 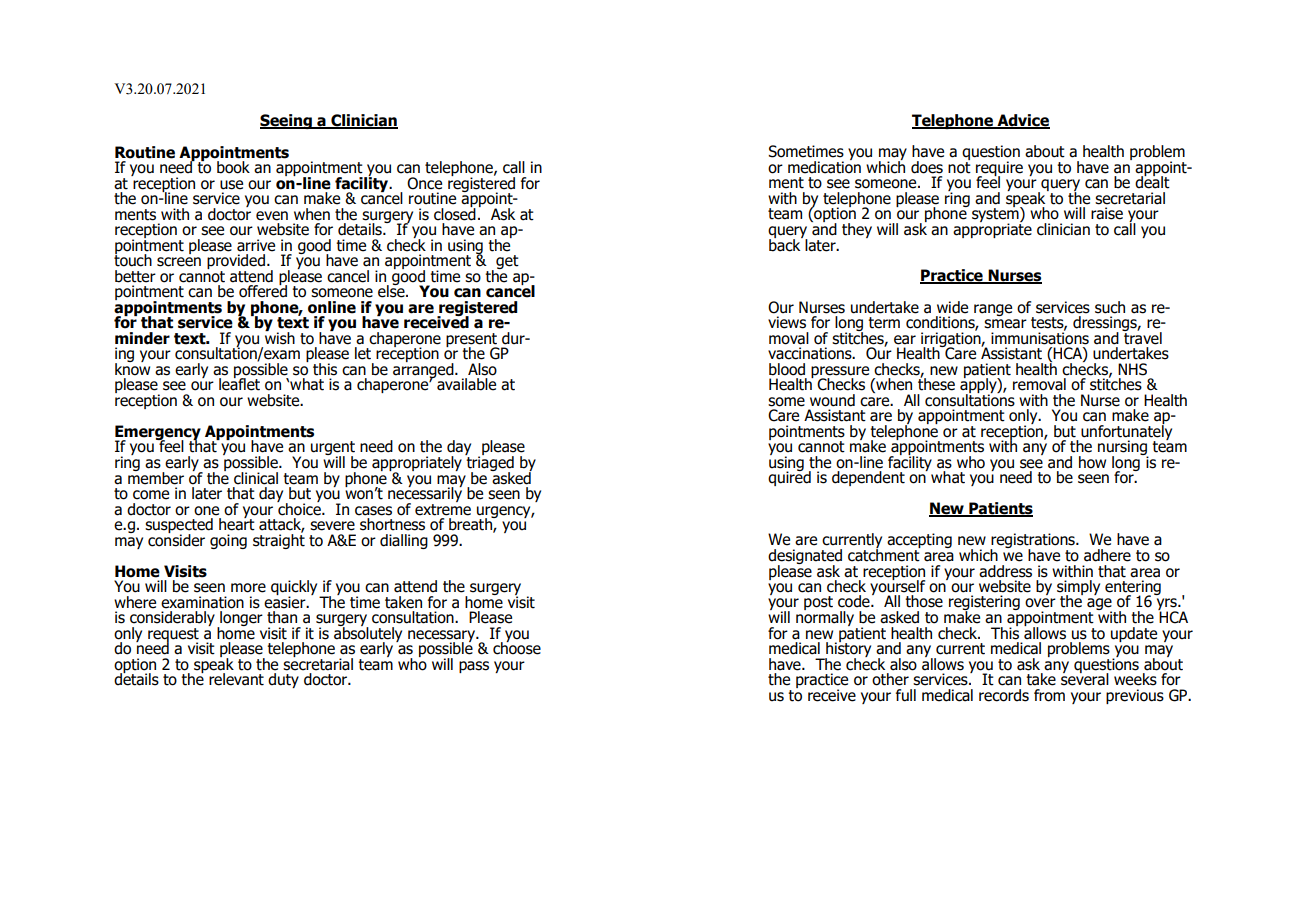 What do you see at coordinates (287, 121) in the screenshot?
I see `Seeing` at bounding box center [287, 121].
